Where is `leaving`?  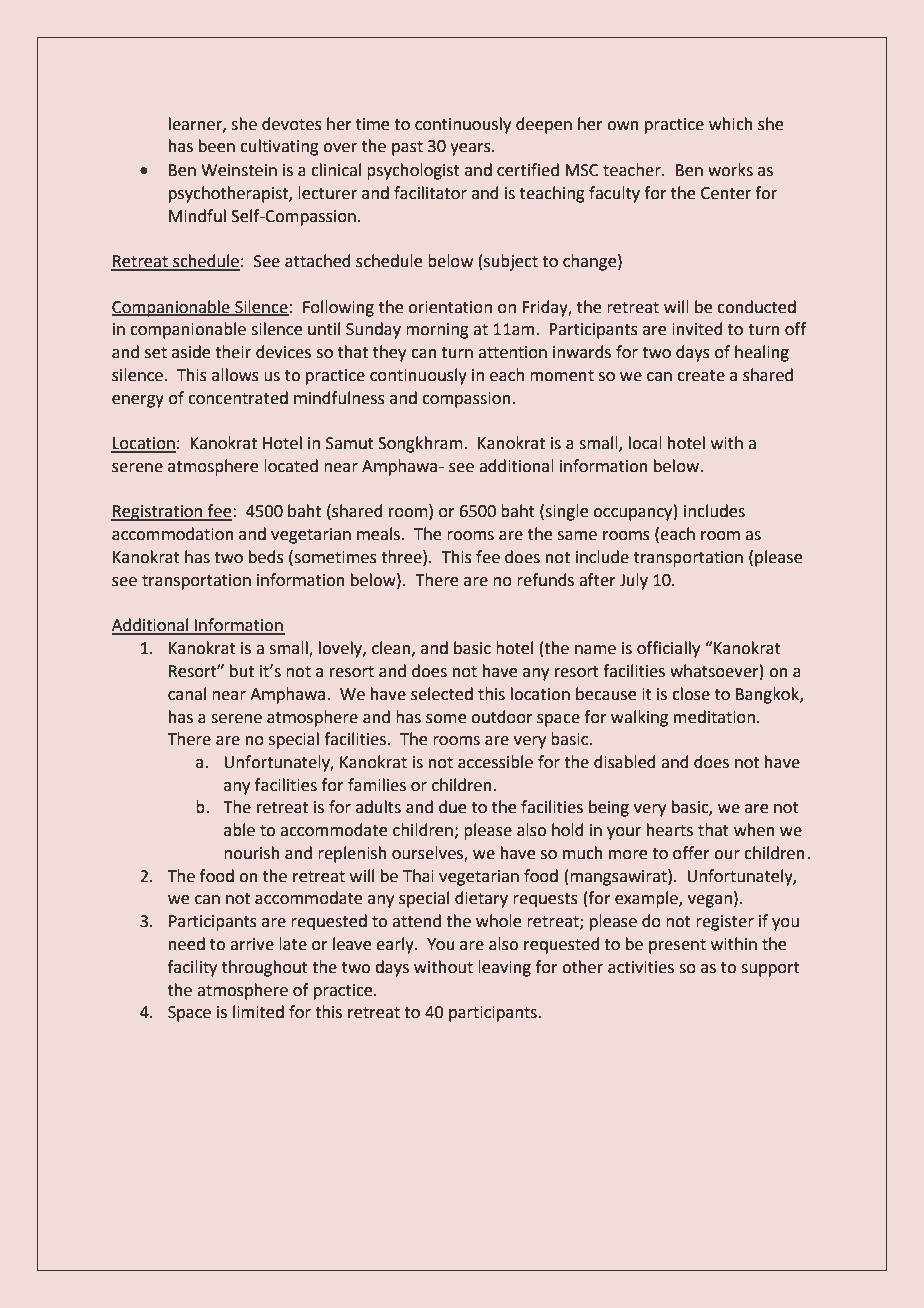
leaving is located at coordinates (504, 968).
